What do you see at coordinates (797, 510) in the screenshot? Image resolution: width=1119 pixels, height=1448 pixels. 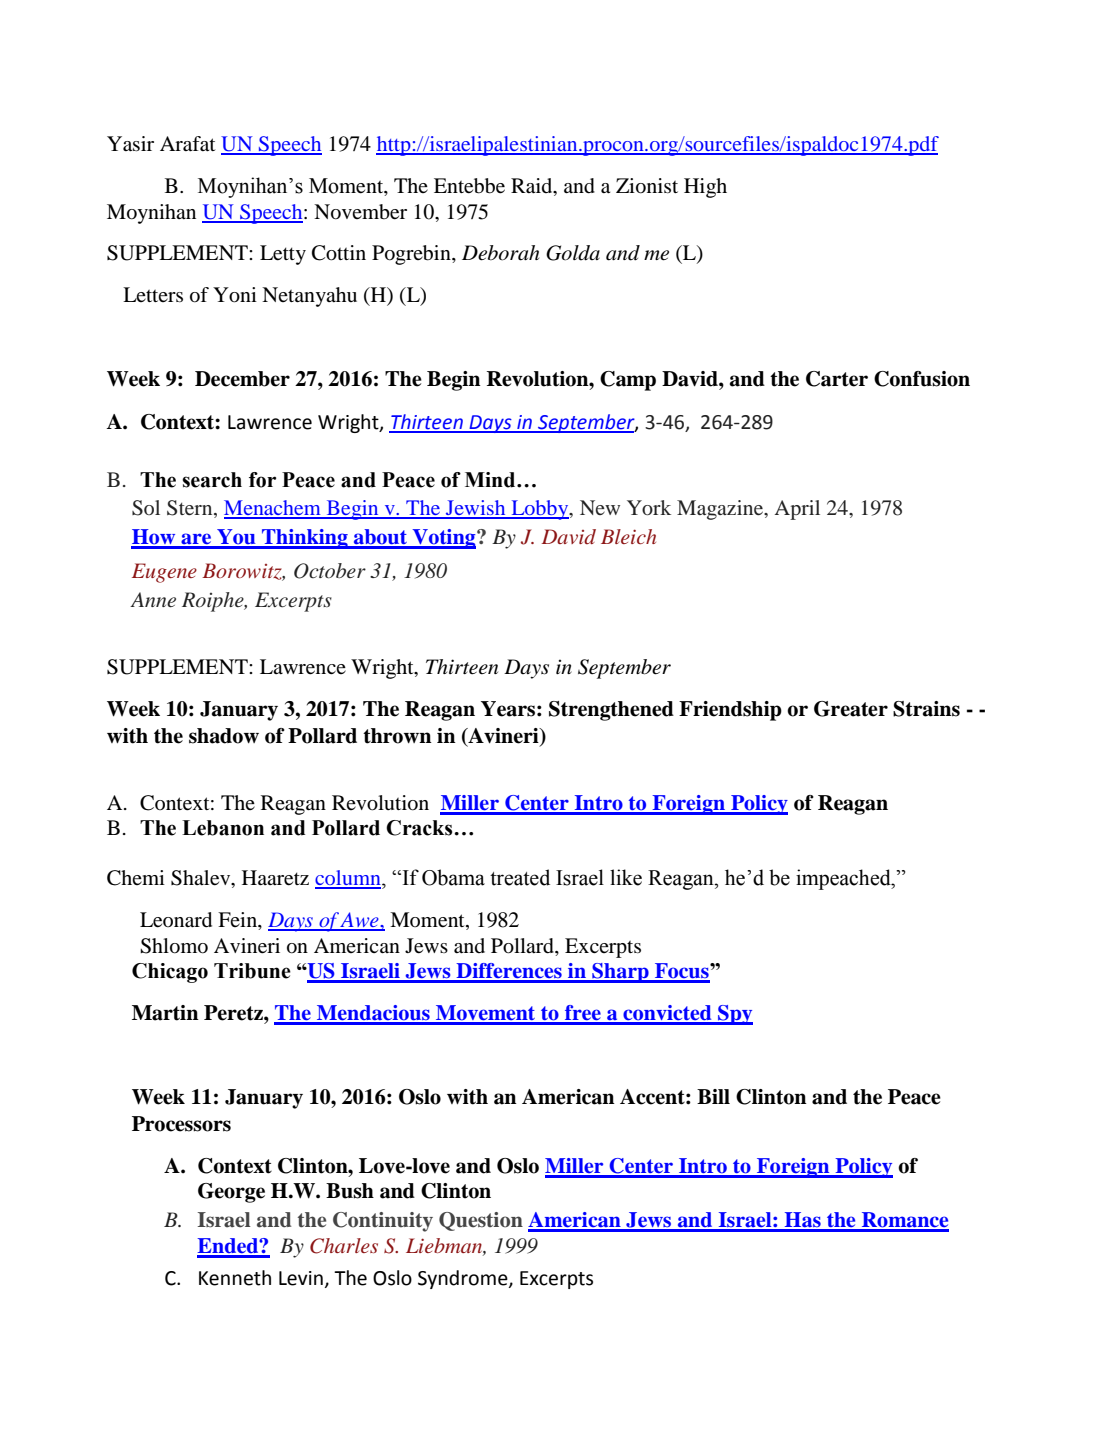 I see `April` at bounding box center [797, 510].
